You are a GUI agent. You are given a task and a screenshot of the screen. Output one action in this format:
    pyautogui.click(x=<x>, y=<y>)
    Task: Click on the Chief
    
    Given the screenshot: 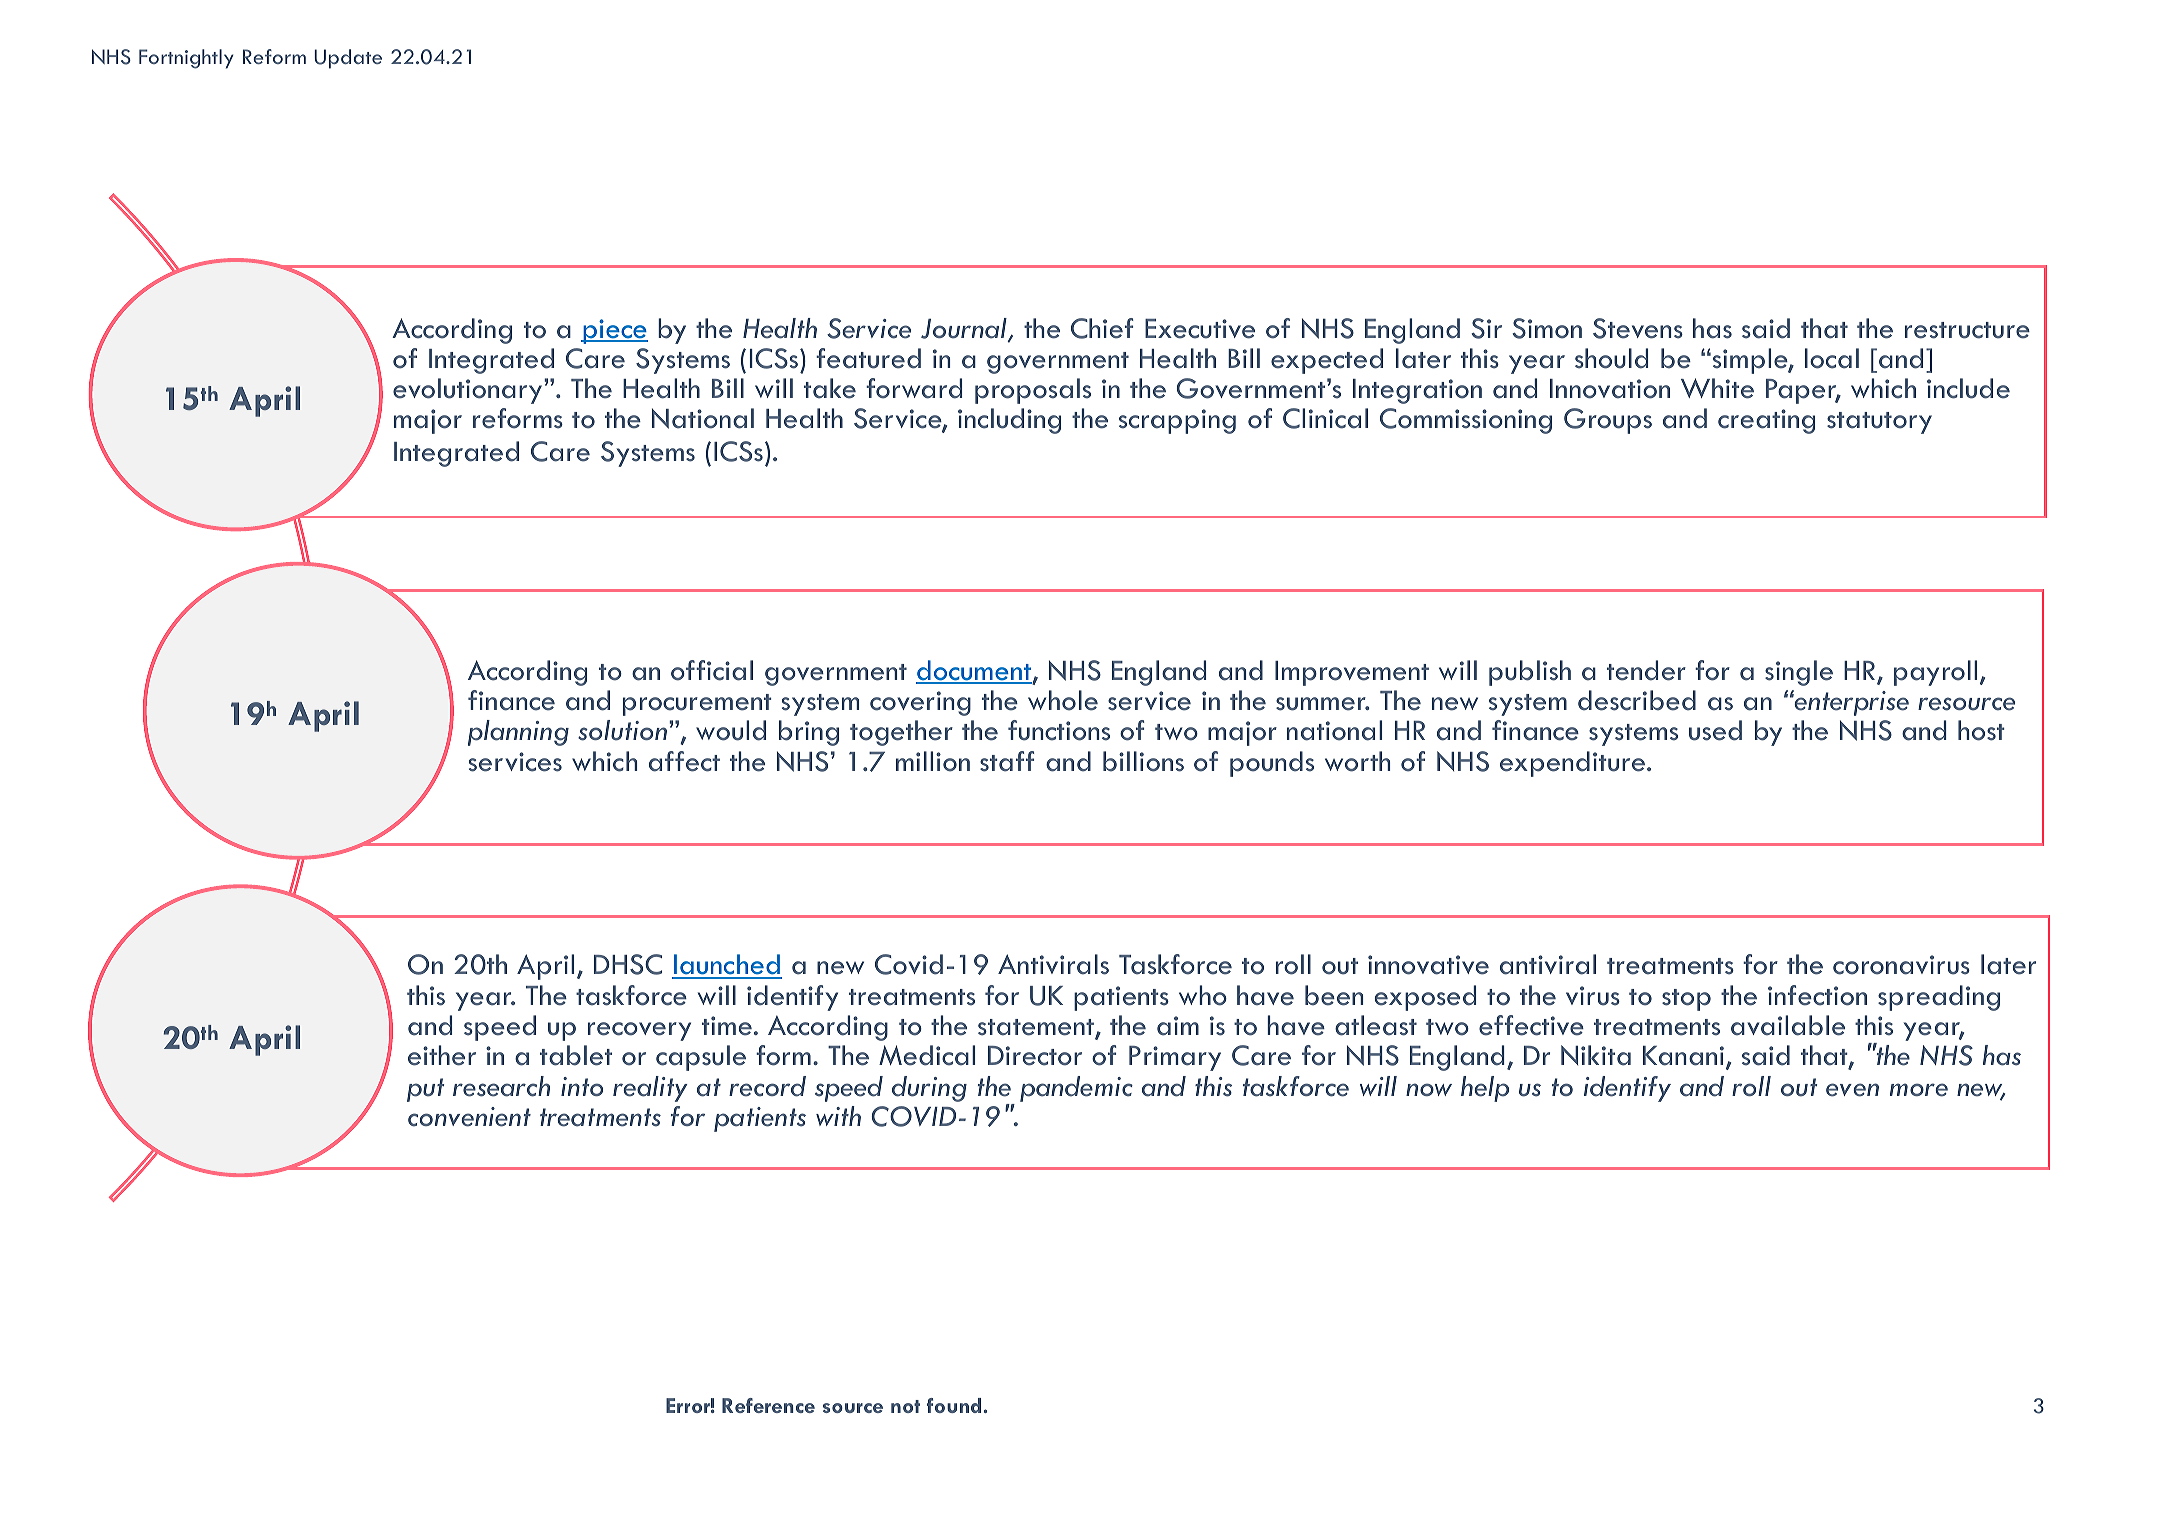 What is the action you would take?
    pyautogui.click(x=1102, y=328)
